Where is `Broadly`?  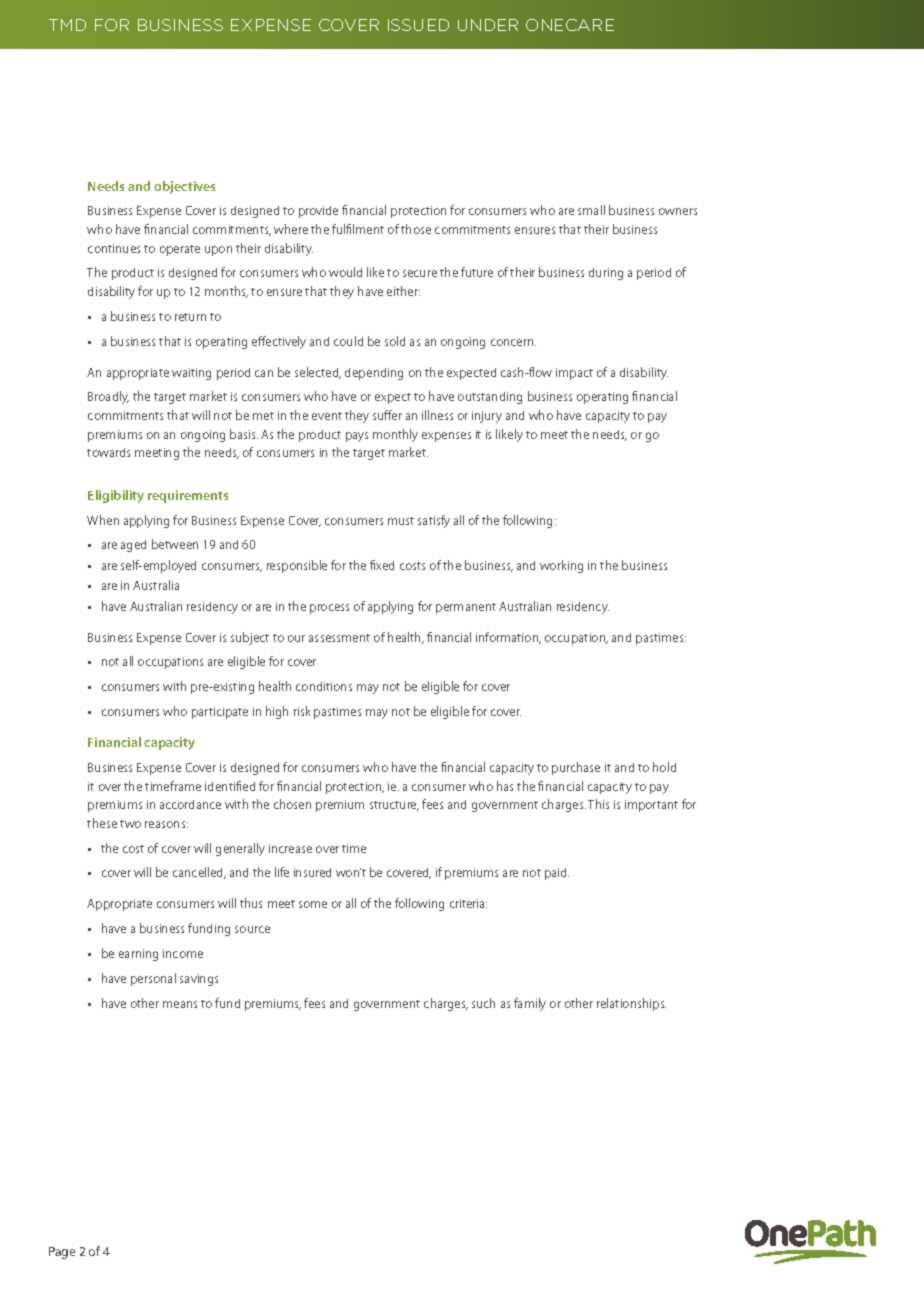 Broadly is located at coordinates (108, 397).
